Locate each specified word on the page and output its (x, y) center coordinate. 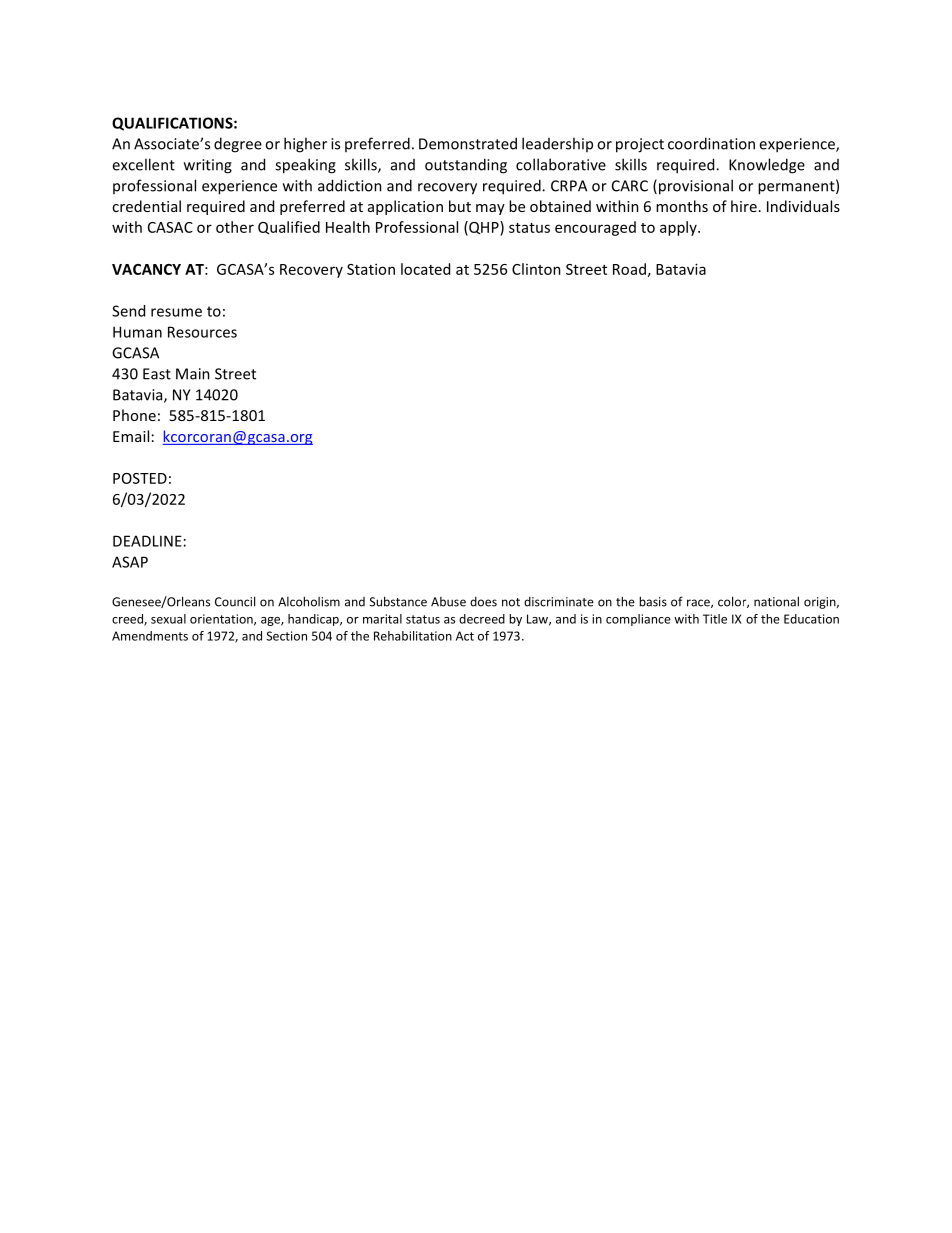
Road (629, 269)
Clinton (536, 269)
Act (465, 636)
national (776, 601)
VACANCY (146, 269)
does (483, 602)
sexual (168, 619)
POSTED (140, 478)
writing (208, 166)
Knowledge (767, 166)
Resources (202, 332)
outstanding (466, 166)
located (425, 269)
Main (193, 374)
